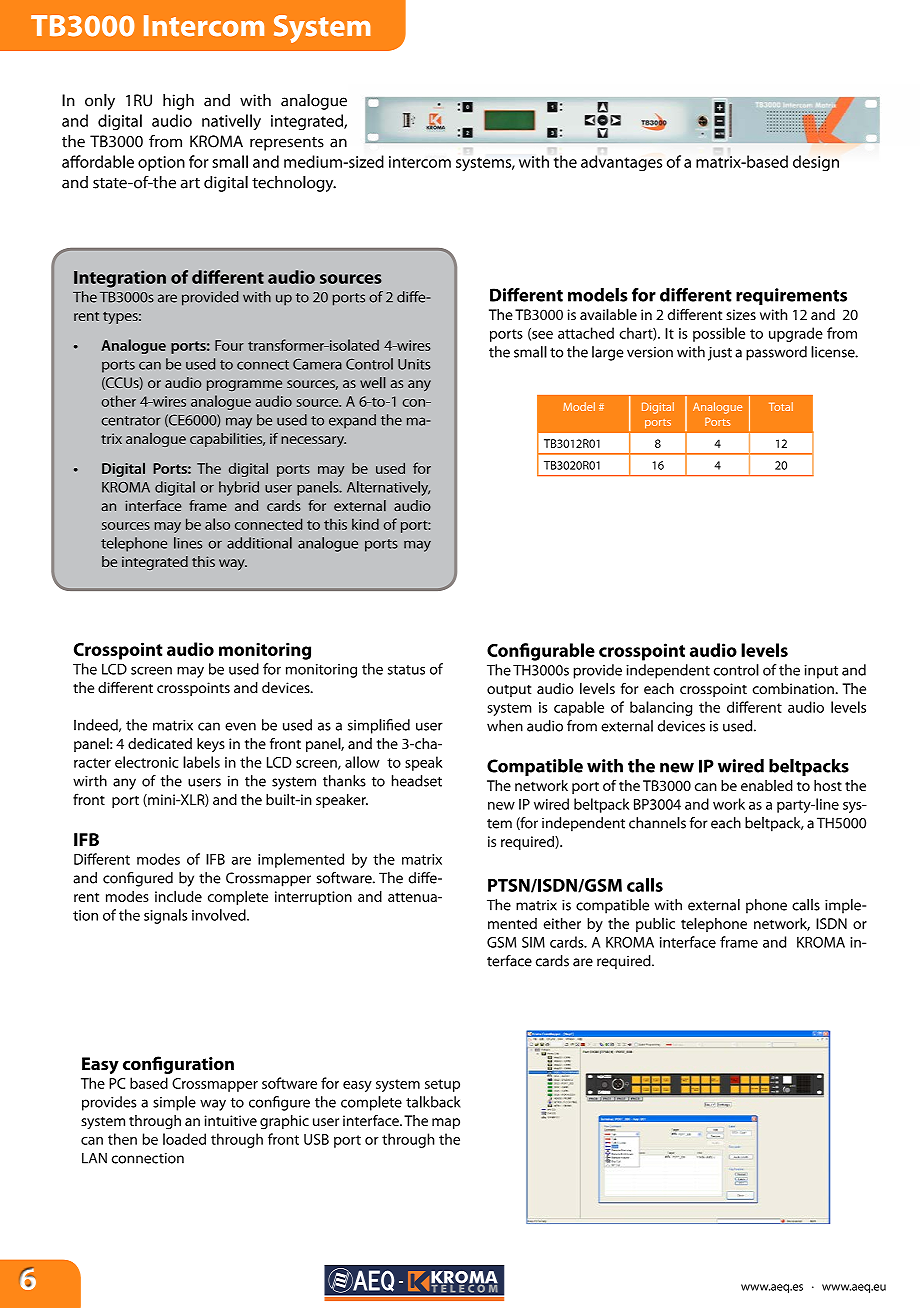 The image size is (924, 1308). Describe the element at coordinates (821, 672) in the screenshot. I see `input` at that location.
